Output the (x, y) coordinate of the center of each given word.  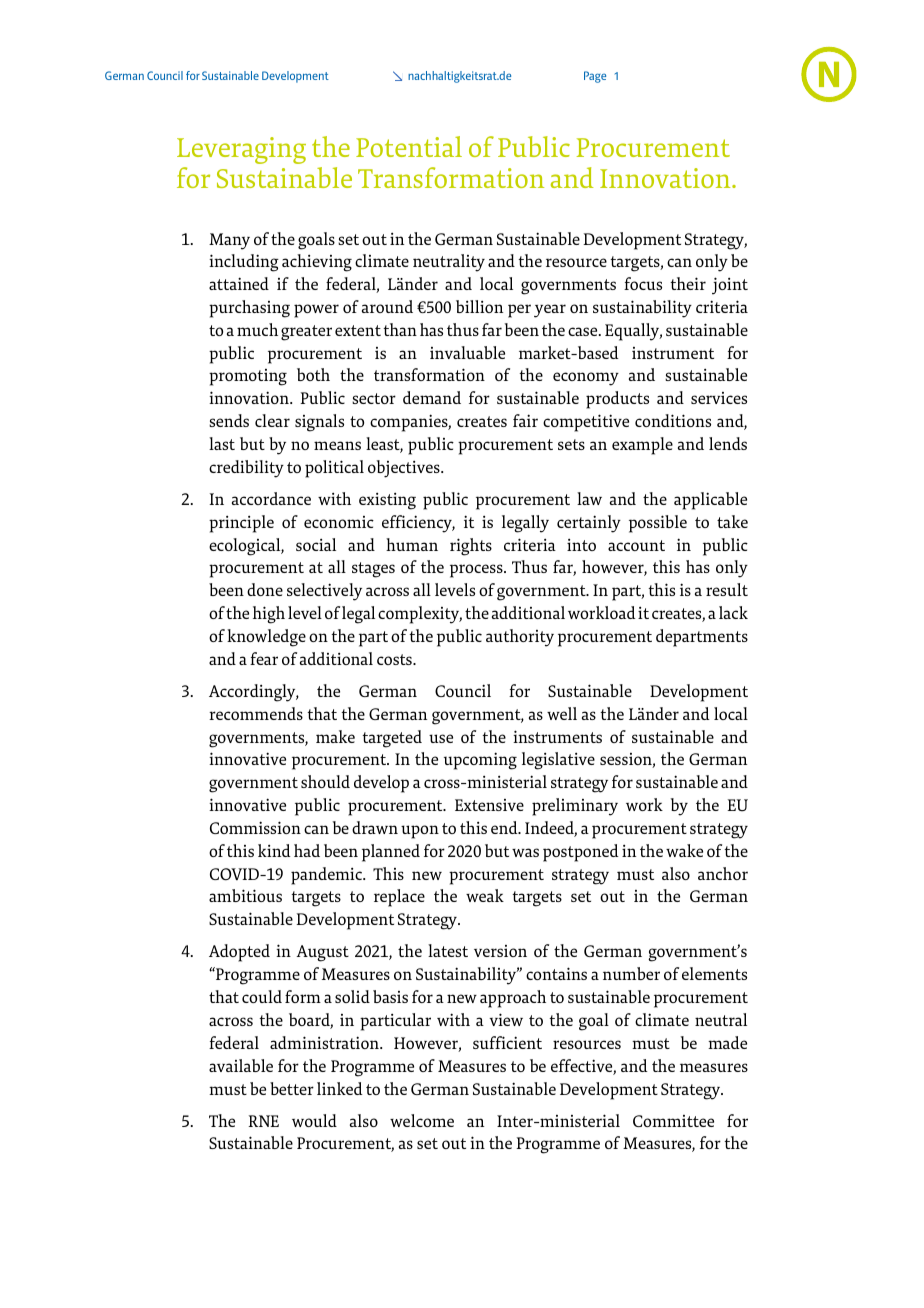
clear (272, 420)
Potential (409, 146)
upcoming (480, 761)
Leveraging (241, 150)
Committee (673, 1121)
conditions (673, 420)
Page (595, 77)
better (292, 1088)
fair (525, 420)
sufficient (507, 1042)
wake (684, 850)
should (325, 781)
